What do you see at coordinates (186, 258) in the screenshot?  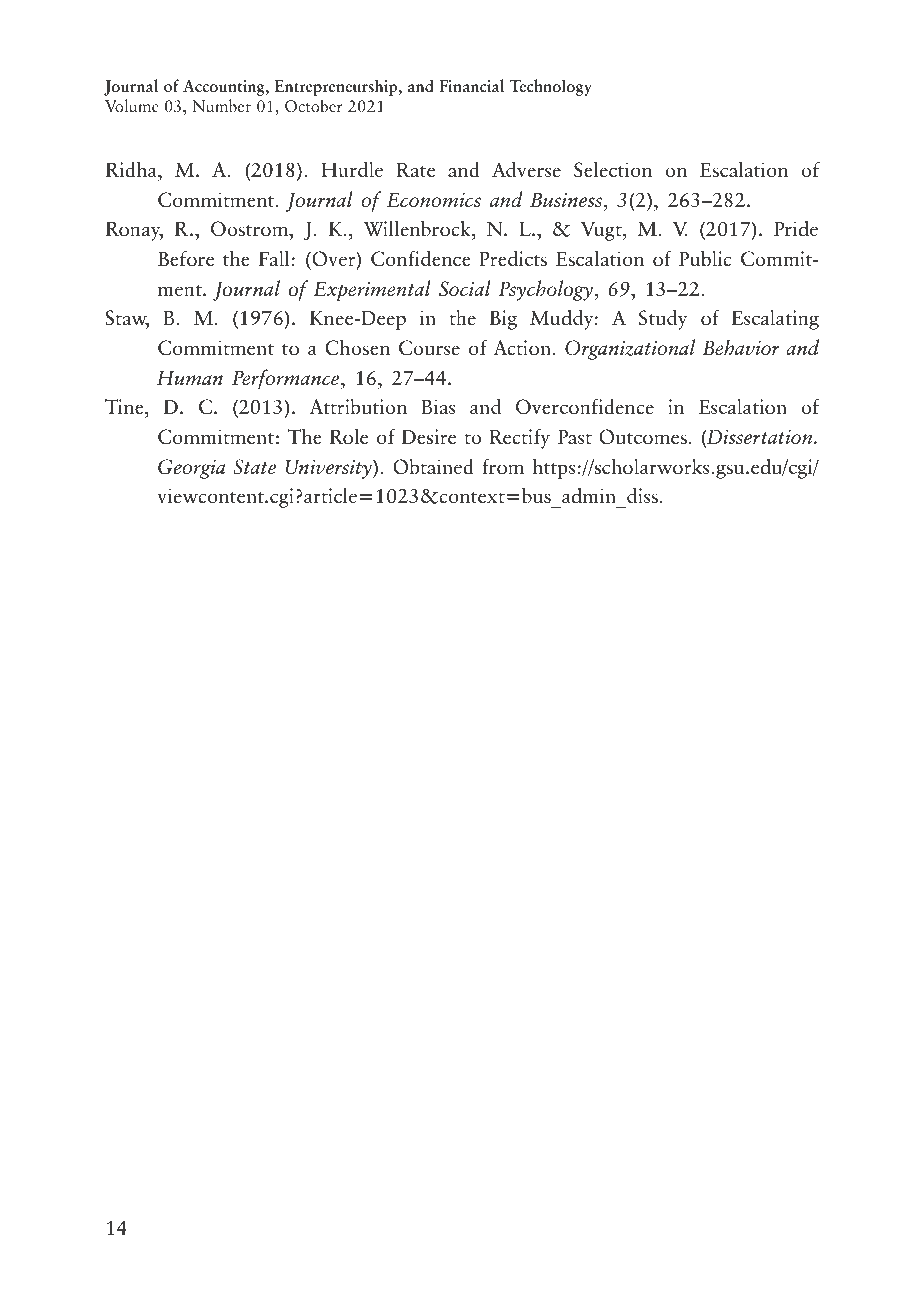 I see `Before` at bounding box center [186, 258].
